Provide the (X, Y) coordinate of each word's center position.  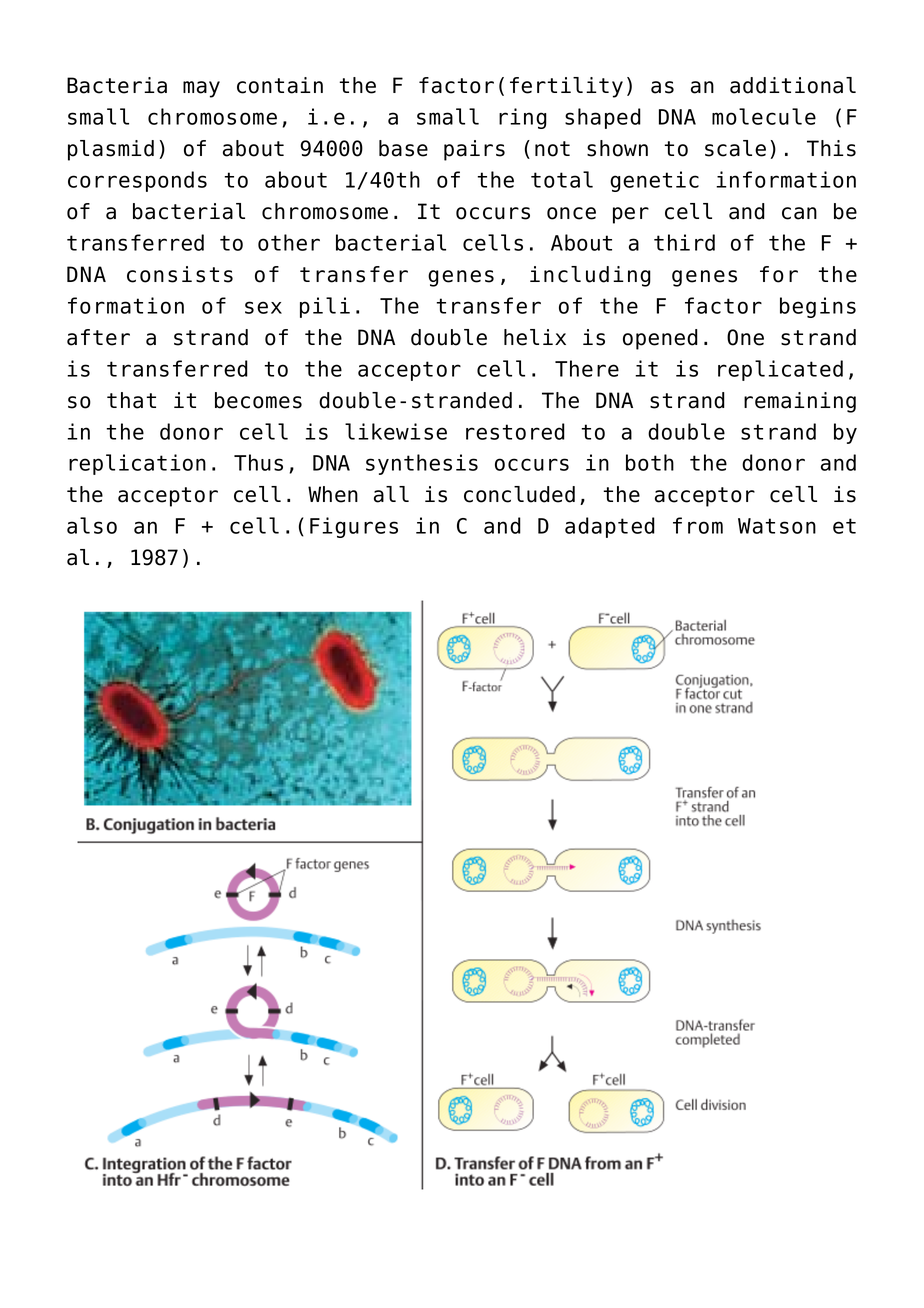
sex (263, 307)
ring (523, 118)
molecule (764, 116)
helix (535, 337)
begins (818, 307)
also (92, 525)
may (201, 89)
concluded (519, 494)
